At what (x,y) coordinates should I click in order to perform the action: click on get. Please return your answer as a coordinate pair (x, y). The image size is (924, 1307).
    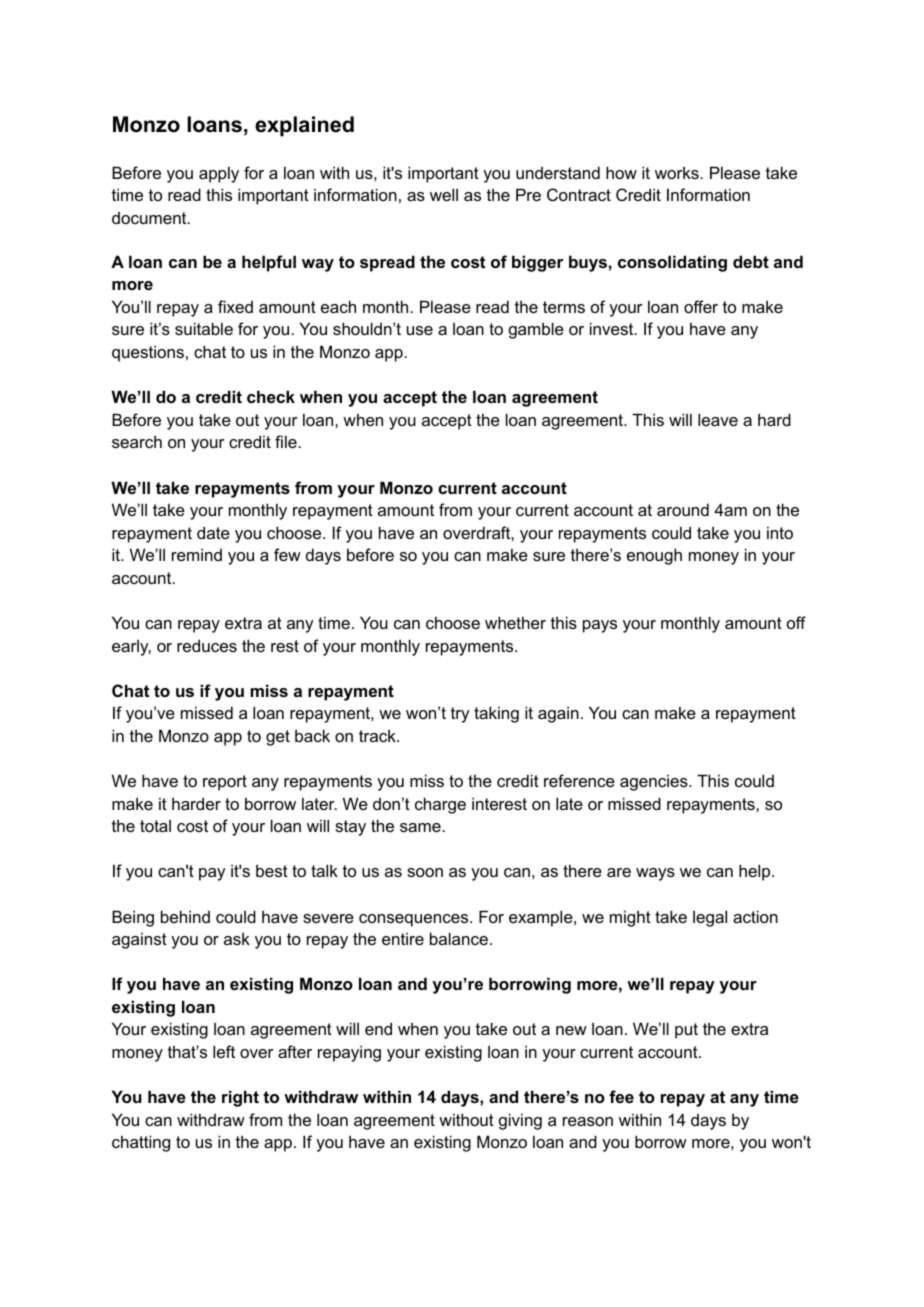
    Looking at the image, I should click on (278, 738).
